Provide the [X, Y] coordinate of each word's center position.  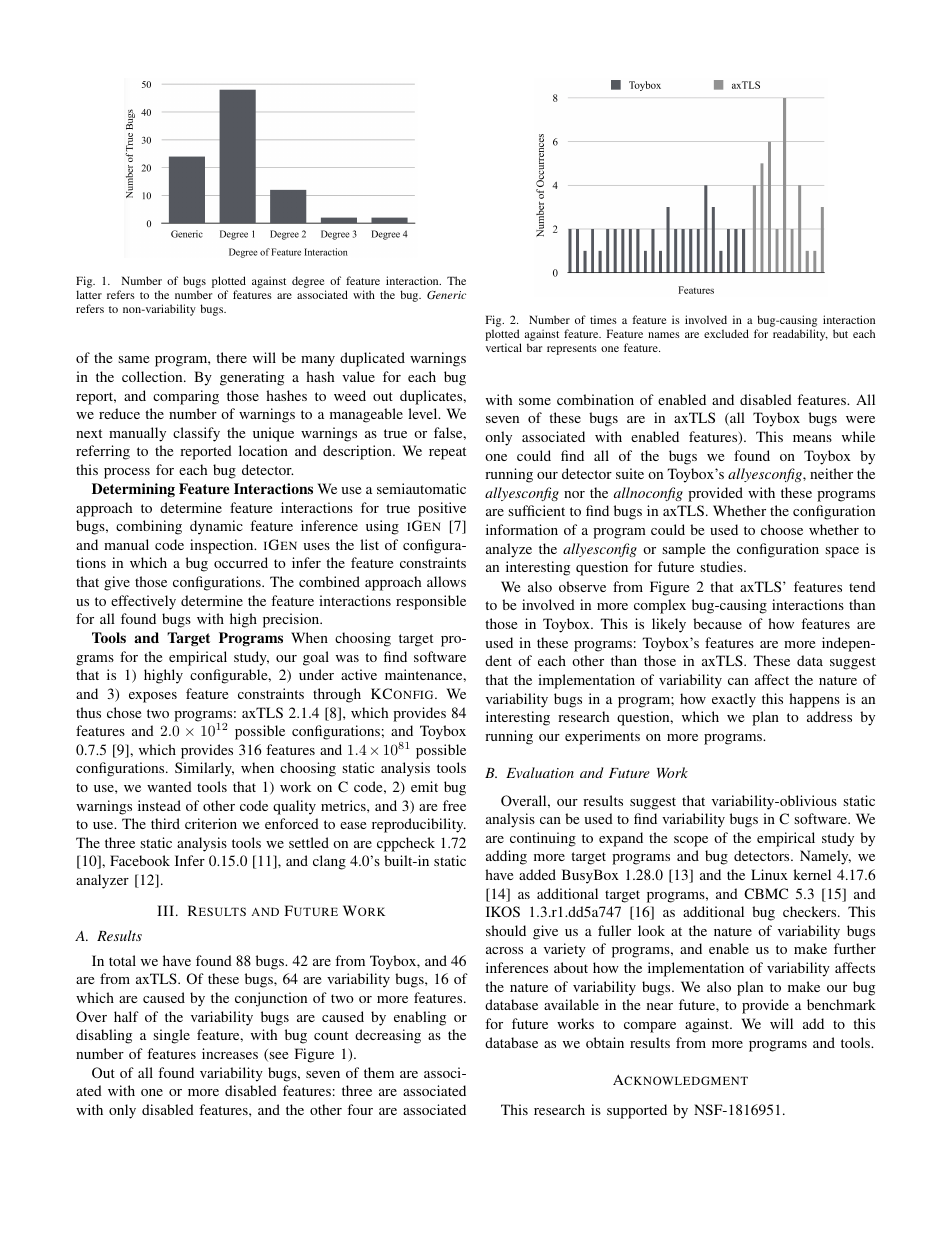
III [165, 910]
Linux [769, 874]
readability [800, 335]
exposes [153, 697]
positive [442, 509]
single [171, 1036]
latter [89, 294]
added [537, 874]
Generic [446, 294]
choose [782, 529]
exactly [734, 700]
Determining [133, 490]
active [359, 674]
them [379, 1072]
